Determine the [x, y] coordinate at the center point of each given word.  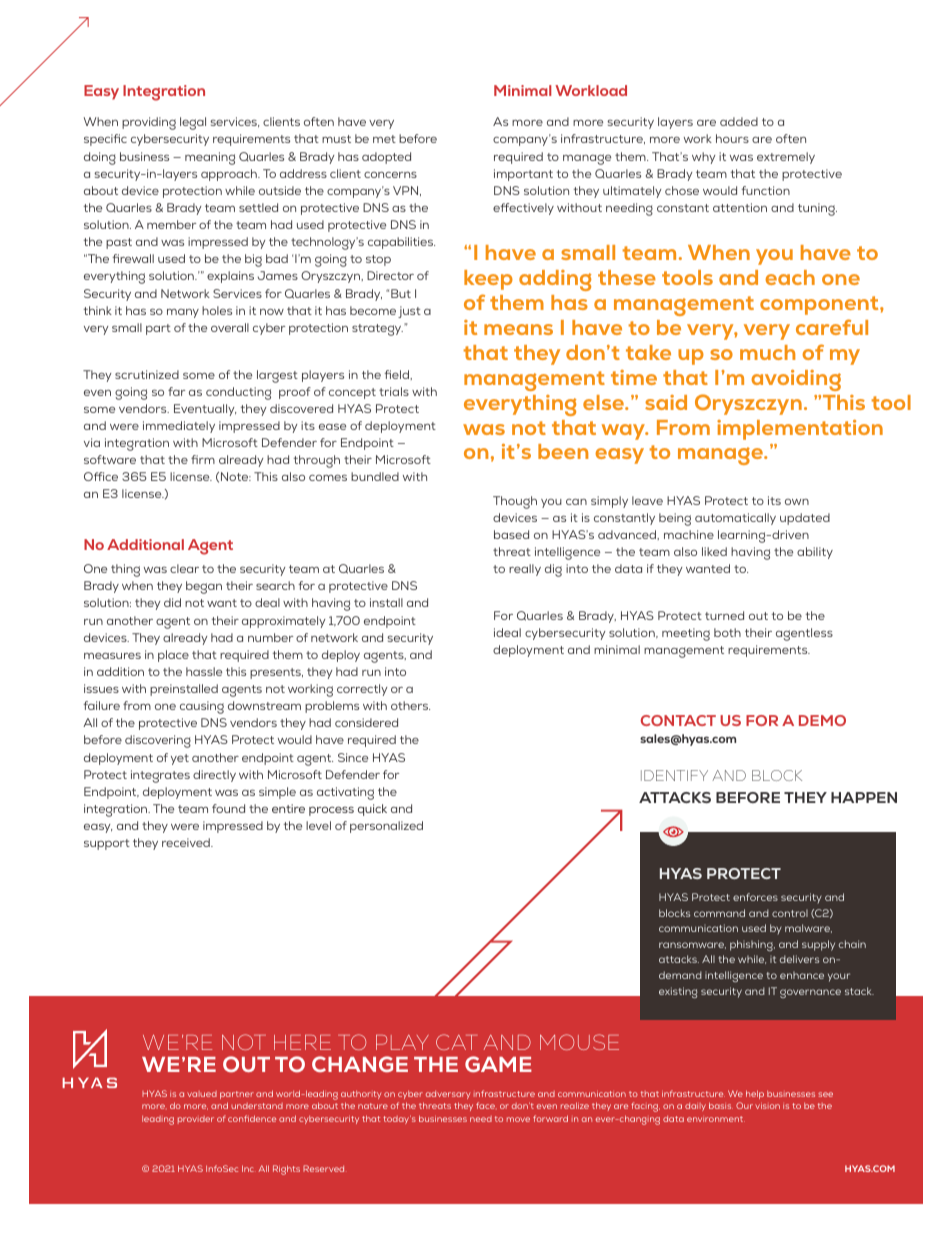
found [228, 808]
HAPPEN [864, 797]
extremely [786, 158]
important [523, 175]
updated [805, 519]
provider [196, 1120]
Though [515, 502]
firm [203, 459]
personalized [386, 827]
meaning [210, 158]
